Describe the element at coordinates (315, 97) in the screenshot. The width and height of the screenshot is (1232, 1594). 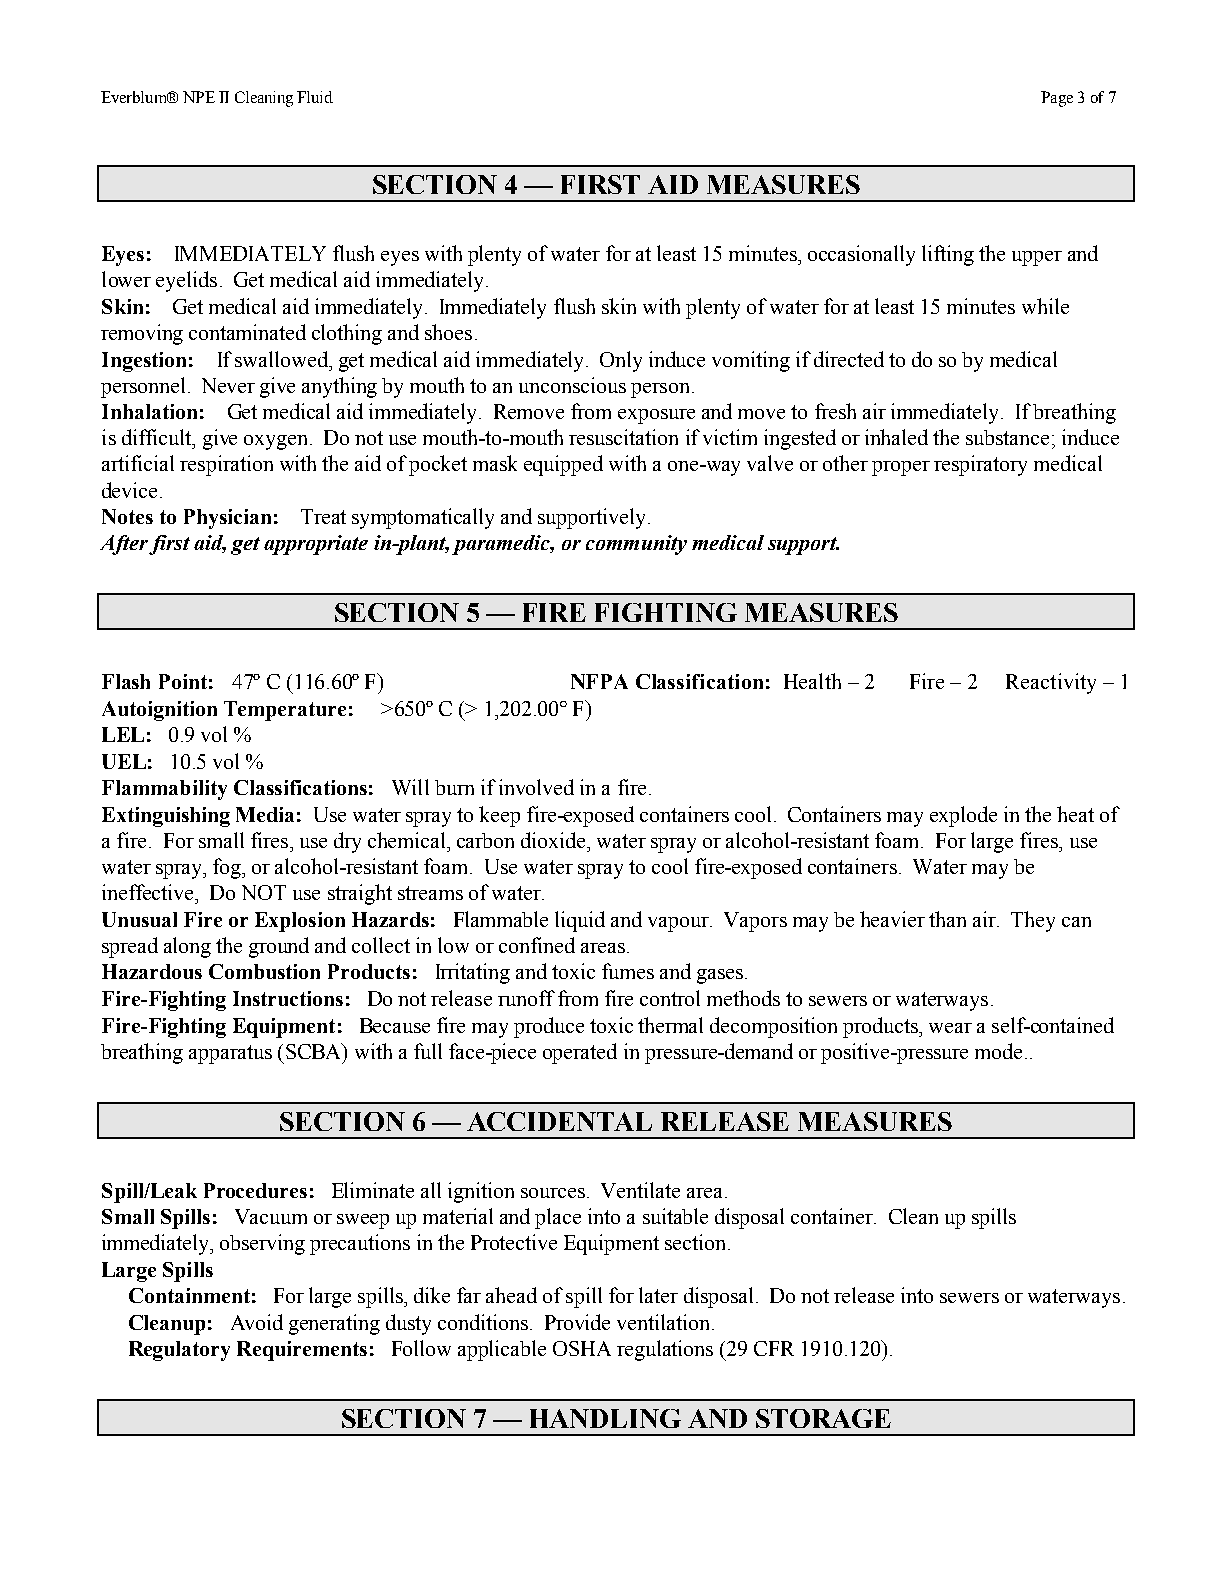
I see `Fluid` at that location.
